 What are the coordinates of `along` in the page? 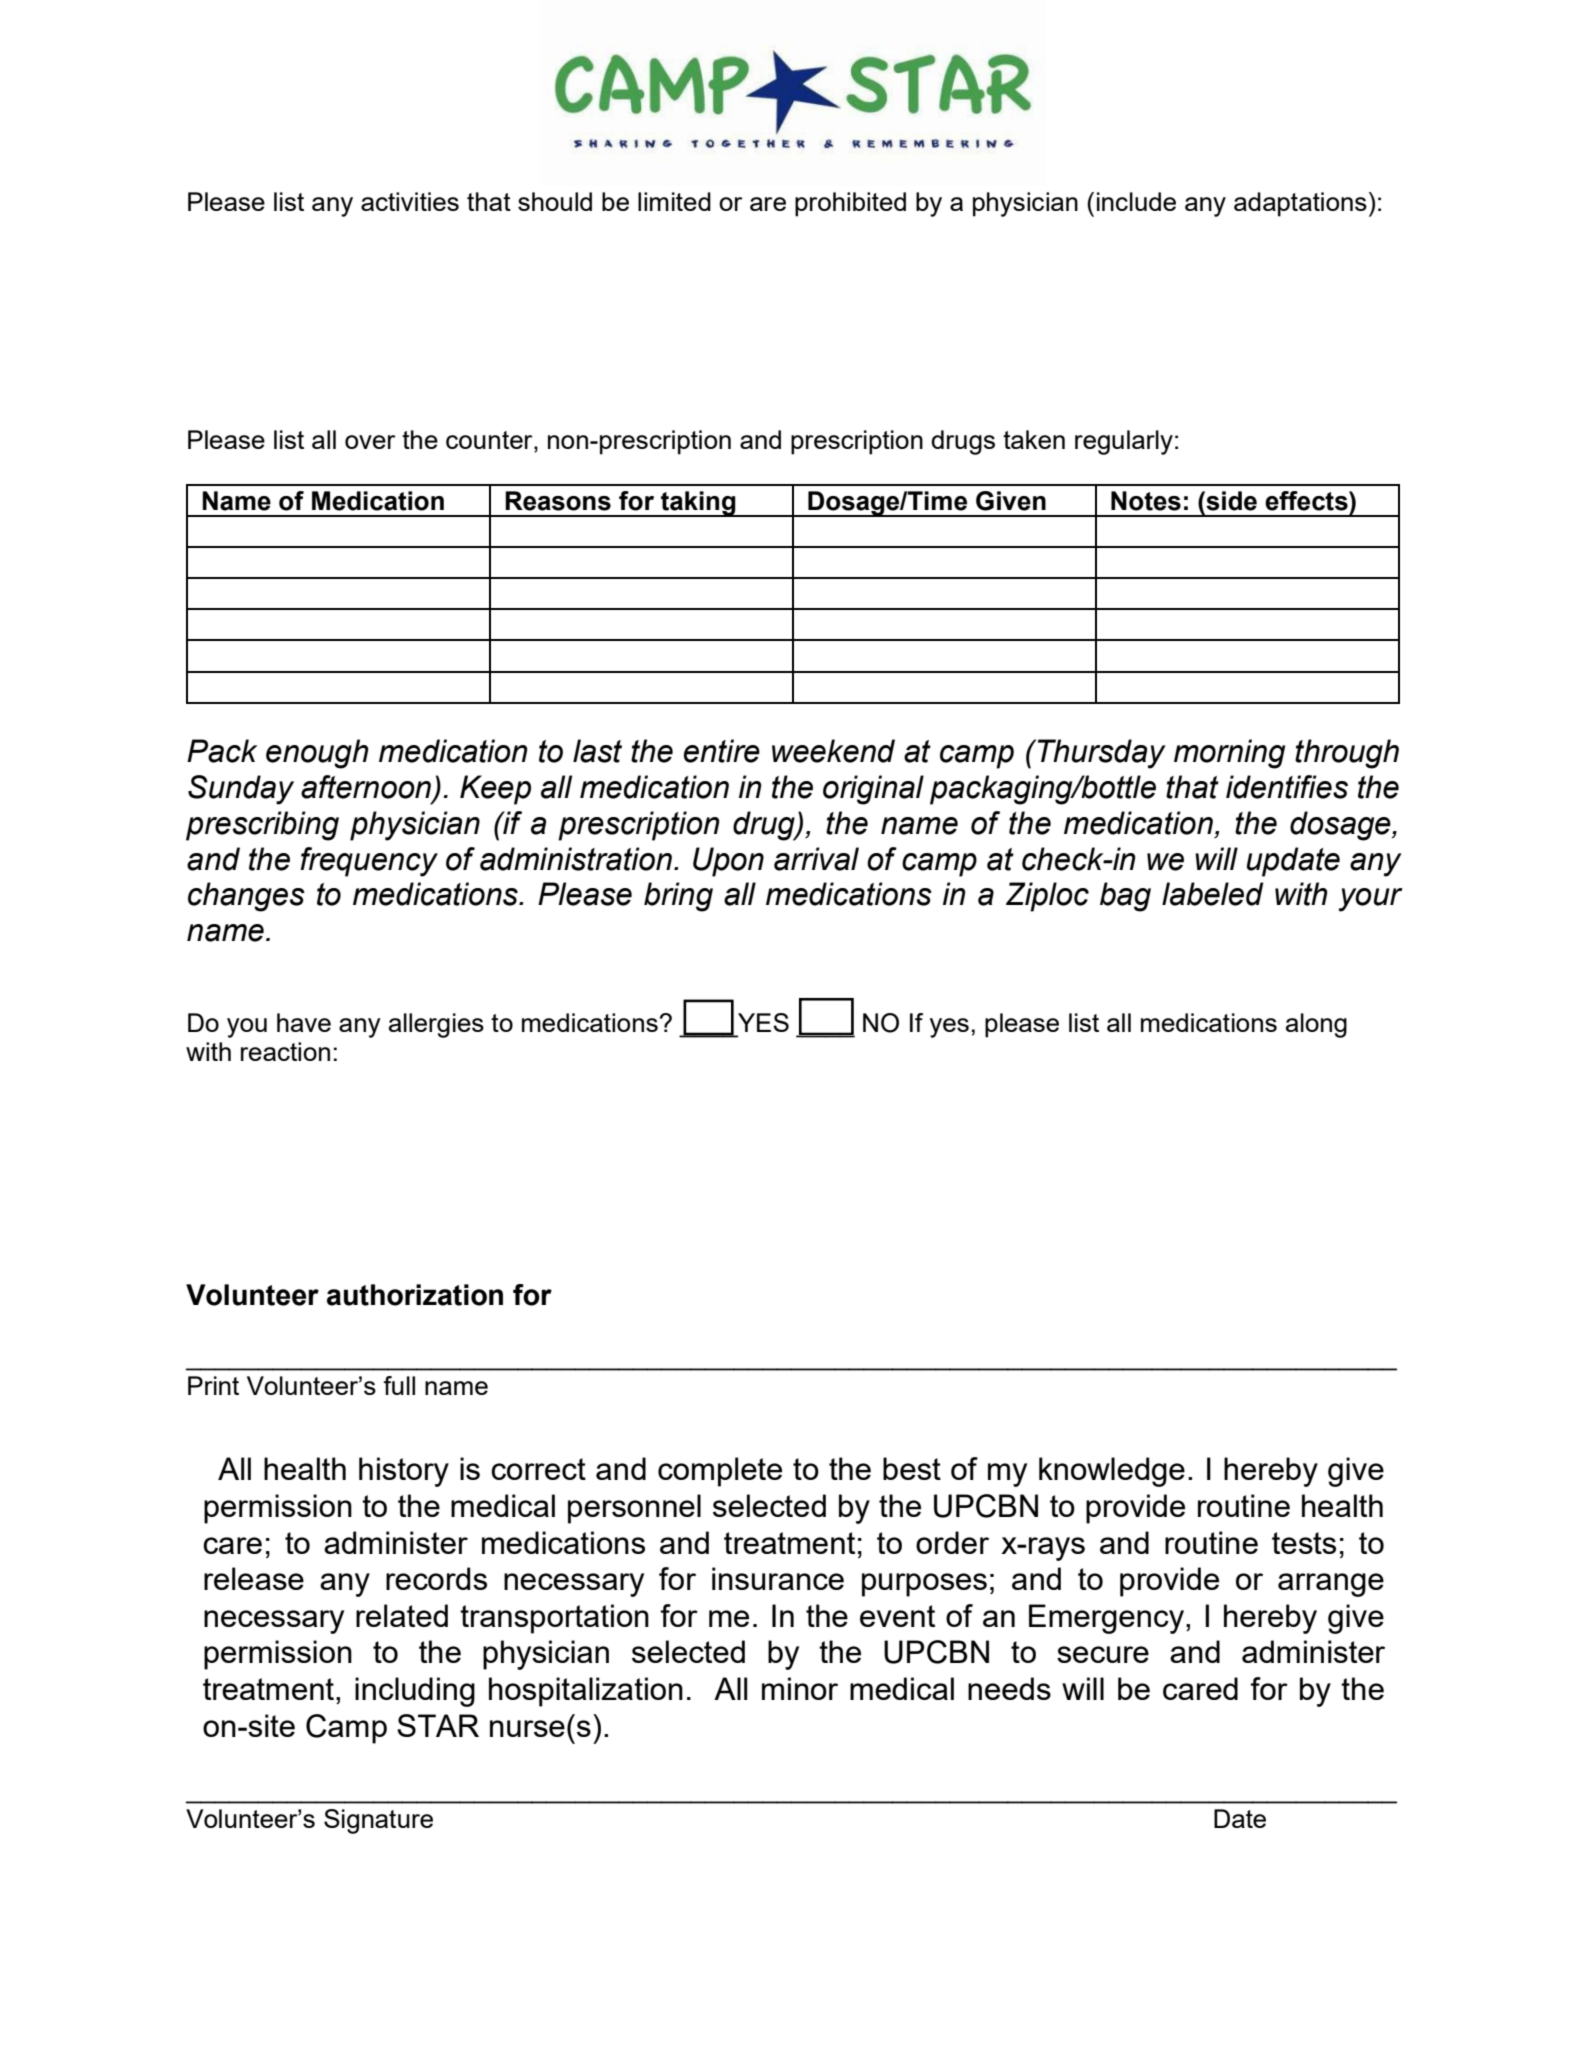 It's located at (1316, 1025).
